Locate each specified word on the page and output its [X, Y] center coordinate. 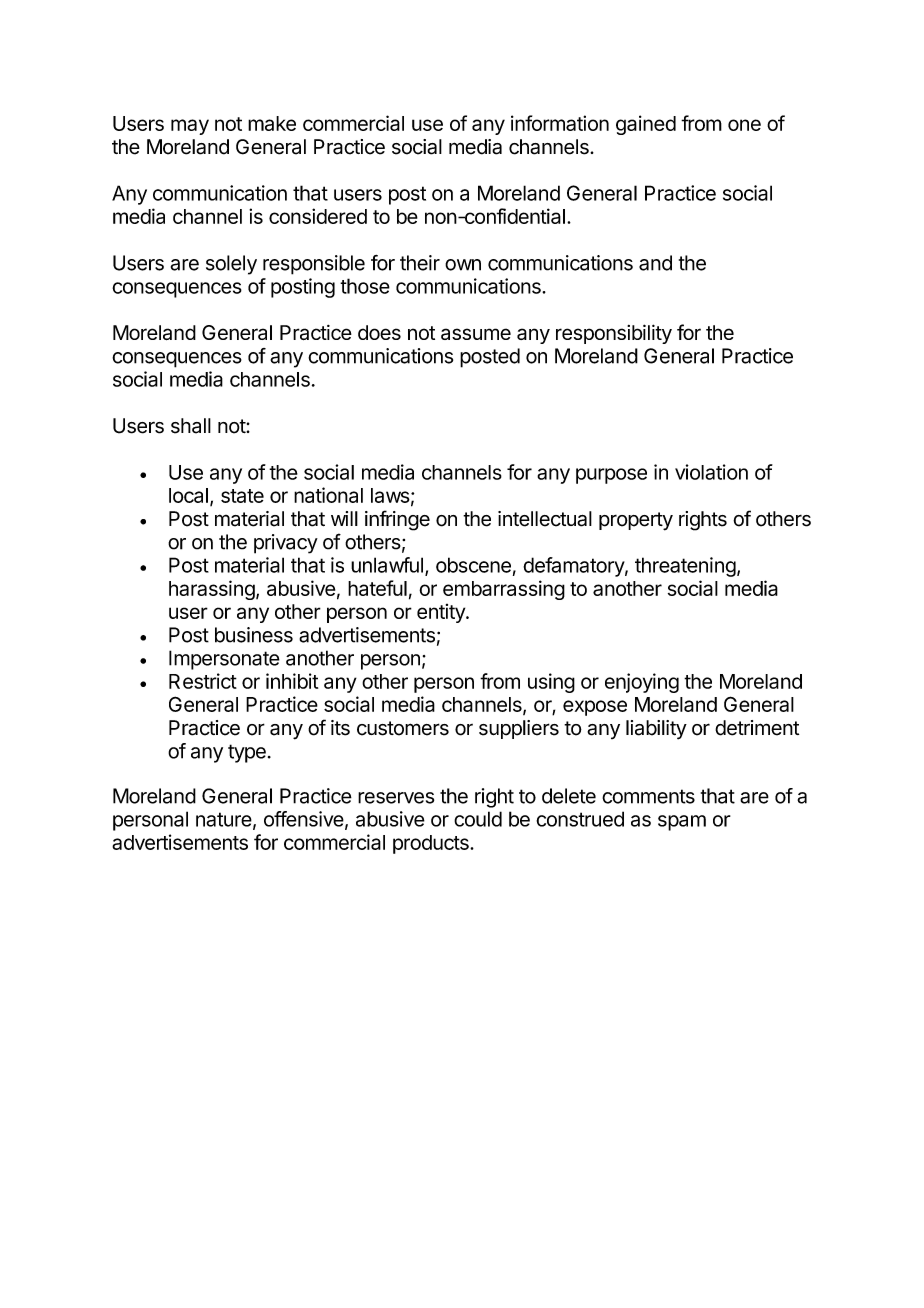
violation [711, 472]
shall [191, 426]
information [560, 123]
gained [646, 125]
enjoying [642, 683]
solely [231, 265]
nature [224, 819]
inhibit [292, 681]
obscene [473, 565]
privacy [286, 544]
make [272, 123]
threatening [685, 567]
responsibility [614, 334]
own [463, 265]
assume [476, 334]
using [551, 683]
